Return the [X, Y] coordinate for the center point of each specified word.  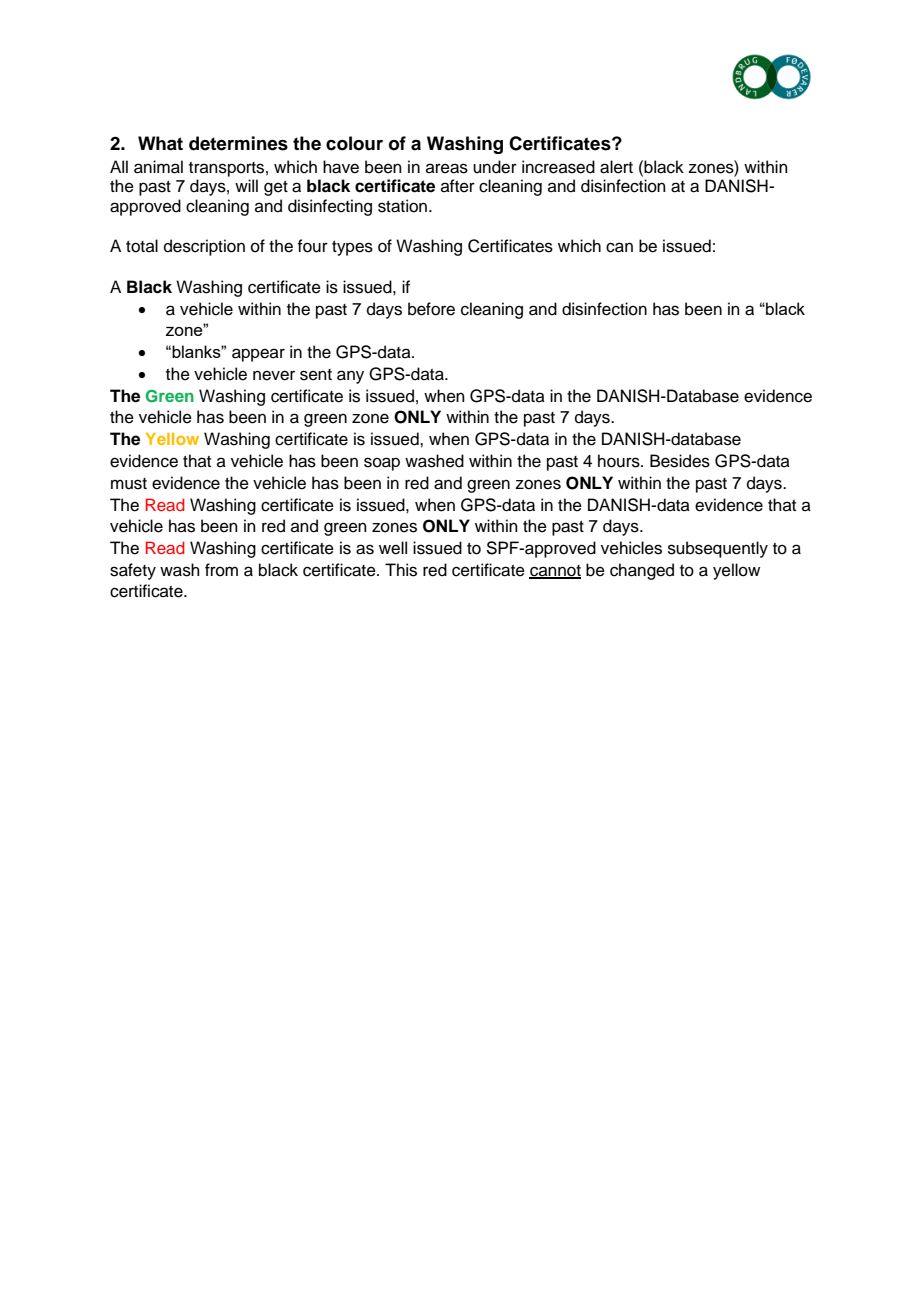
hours [620, 461]
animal [158, 167]
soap [382, 464]
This [401, 570]
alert [616, 167]
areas [447, 168]
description [204, 247]
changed [642, 571]
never [274, 375]
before [431, 309]
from [221, 570]
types [352, 248]
